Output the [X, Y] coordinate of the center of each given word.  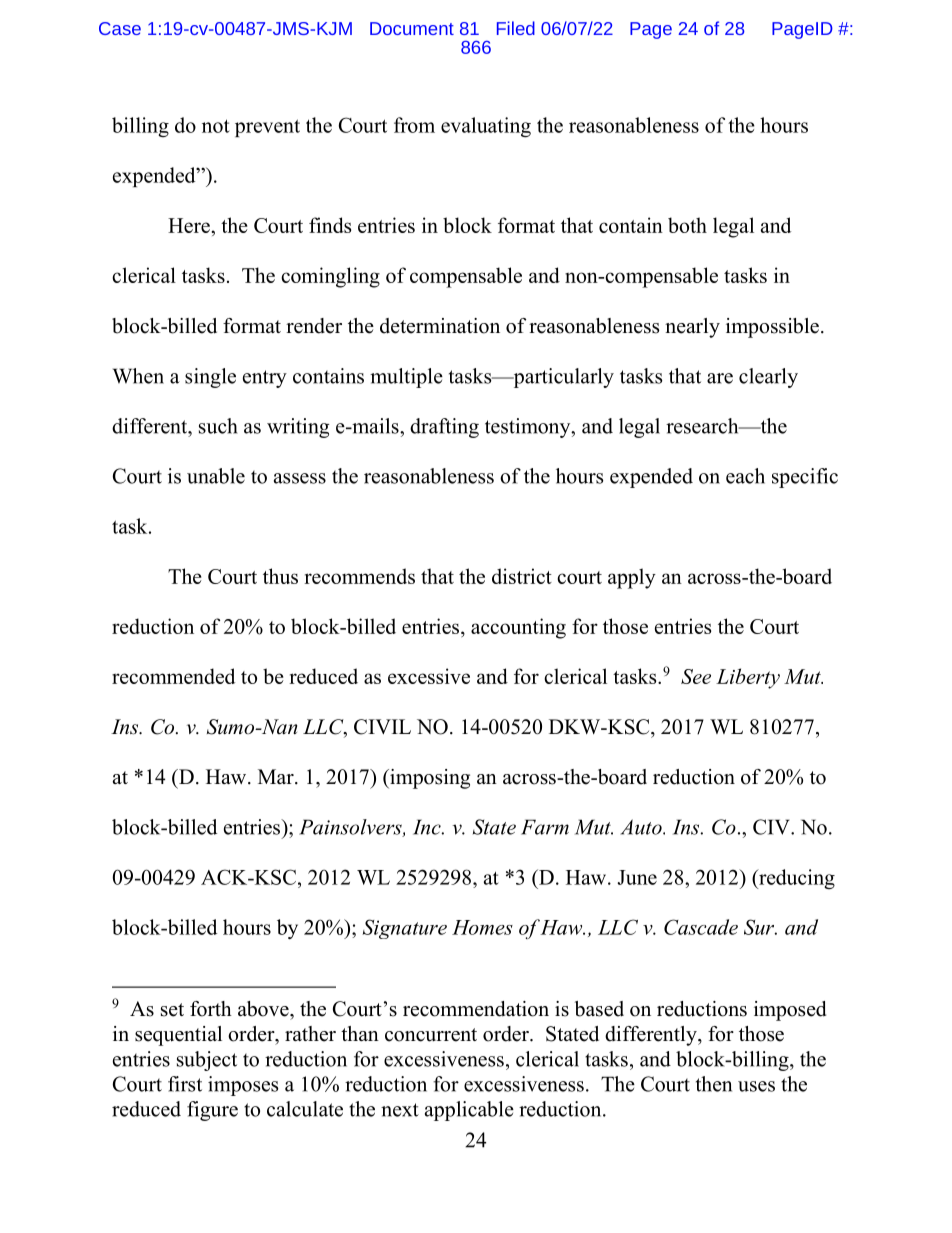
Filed [516, 28]
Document [412, 28]
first [185, 1084]
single [210, 378]
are [720, 378]
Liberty [748, 678]
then [714, 1084]
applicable [469, 1111]
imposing [429, 779]
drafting [444, 428]
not [216, 126]
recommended [173, 676]
